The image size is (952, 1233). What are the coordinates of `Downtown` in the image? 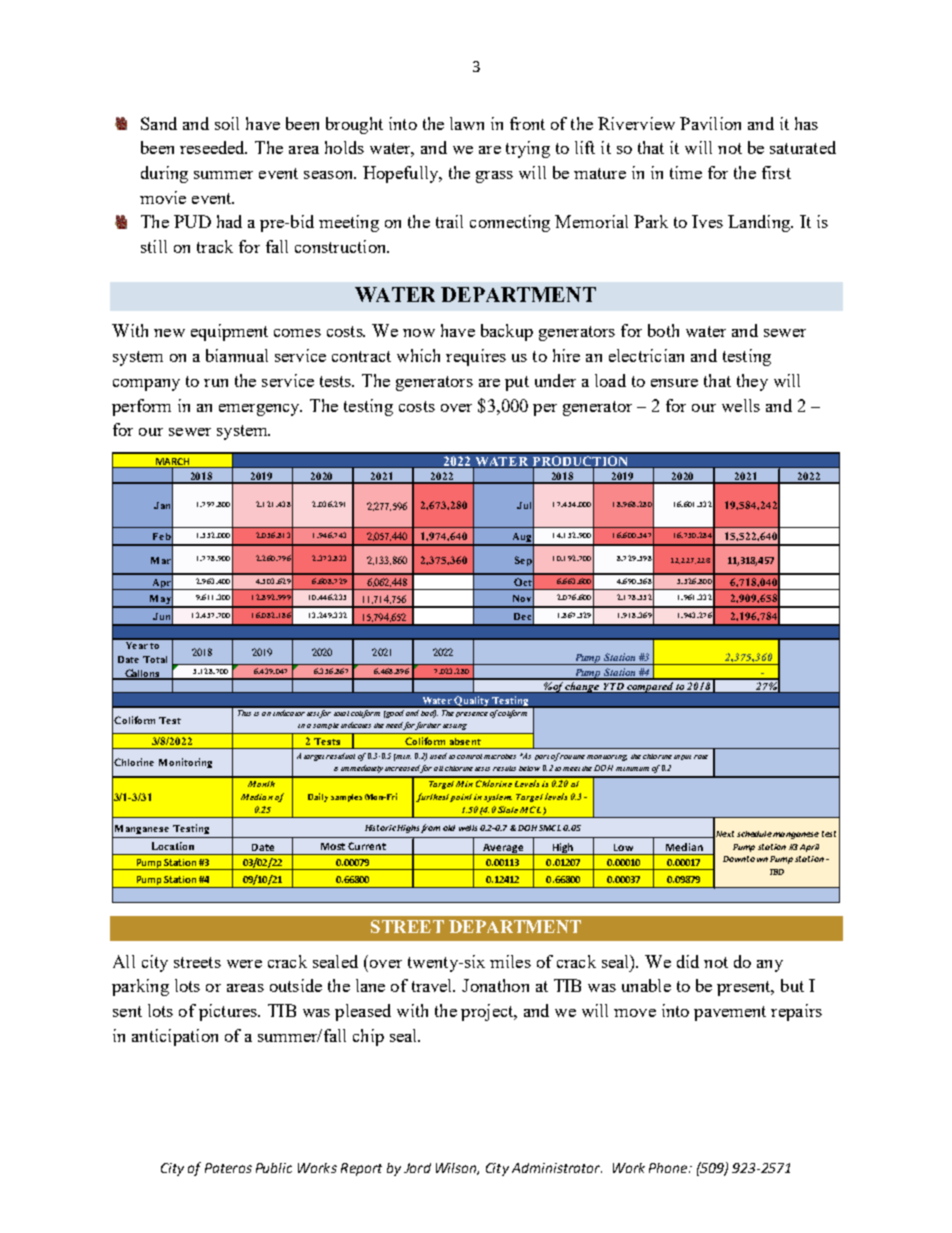 It's located at (745, 859).
